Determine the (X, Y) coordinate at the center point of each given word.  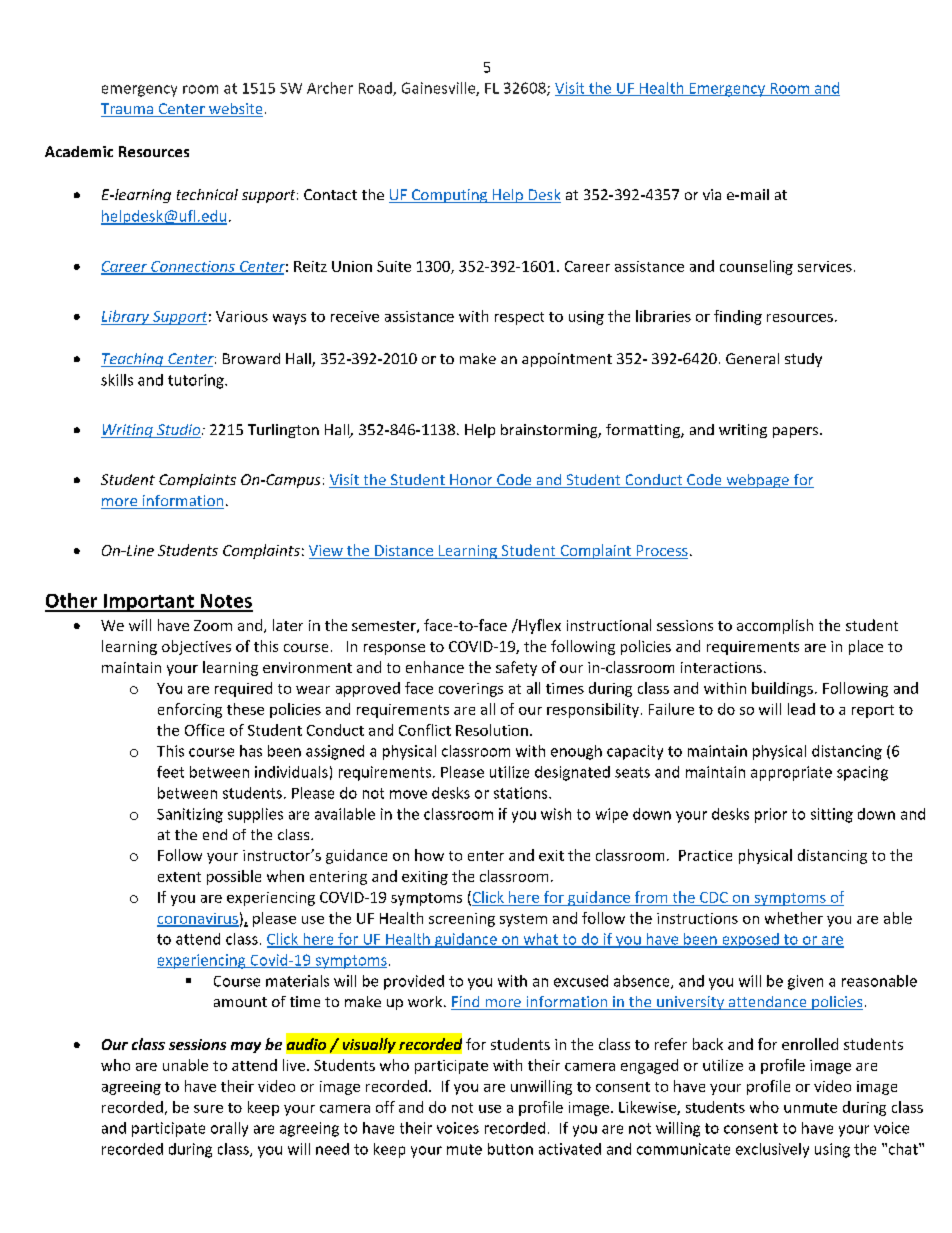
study (803, 360)
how (429, 855)
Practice (705, 855)
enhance (435, 667)
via (712, 194)
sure (208, 1109)
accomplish (775, 626)
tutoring (197, 381)
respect (519, 318)
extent (179, 877)
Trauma (128, 110)
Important (148, 603)
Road (376, 89)
